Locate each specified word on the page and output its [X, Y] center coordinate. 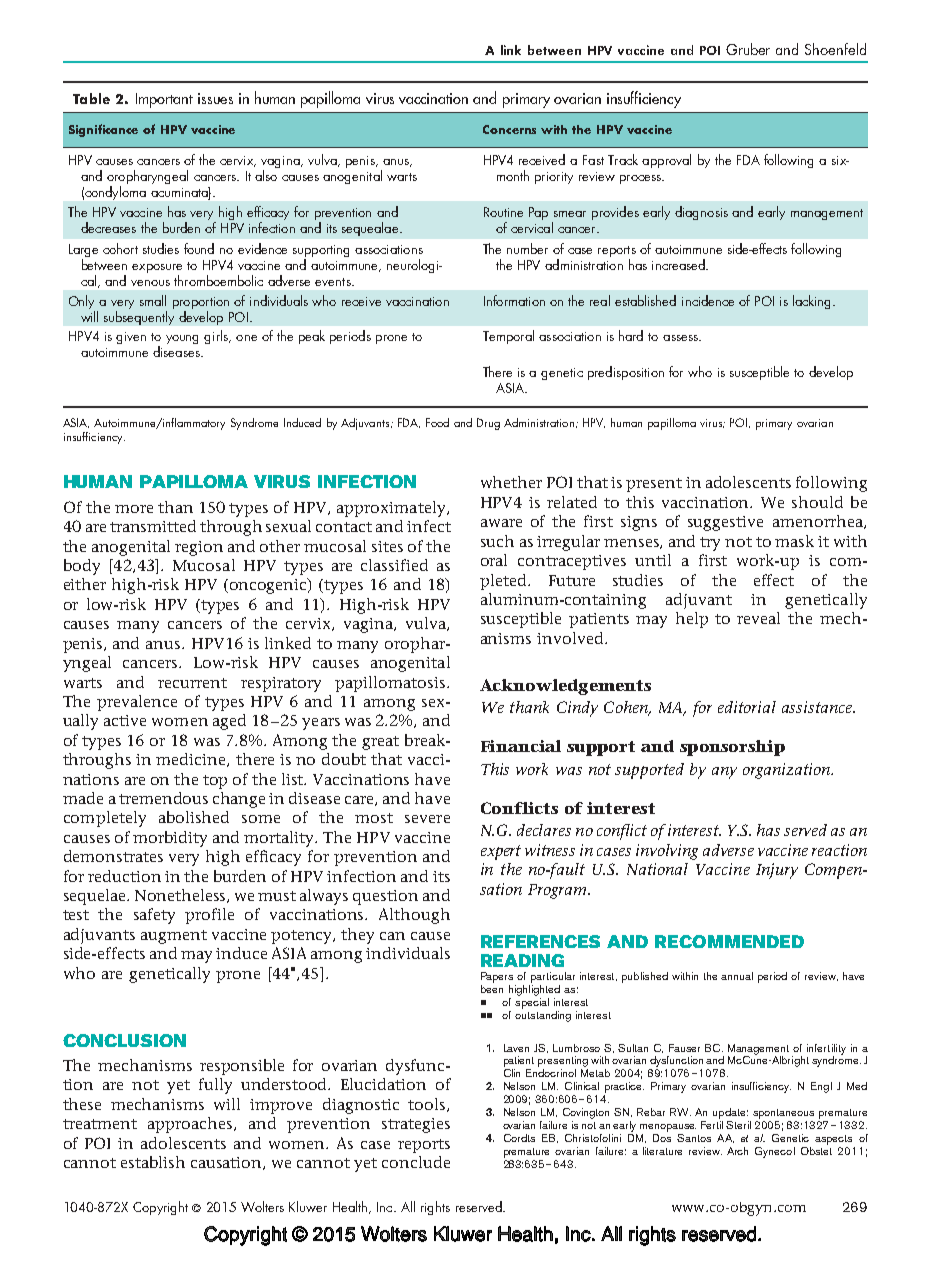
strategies [416, 1125]
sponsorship [732, 748]
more [134, 509]
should [817, 502]
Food [437, 422]
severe [427, 819]
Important [164, 100]
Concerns [509, 129]
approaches [191, 1125]
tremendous [163, 798]
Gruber [748, 49]
